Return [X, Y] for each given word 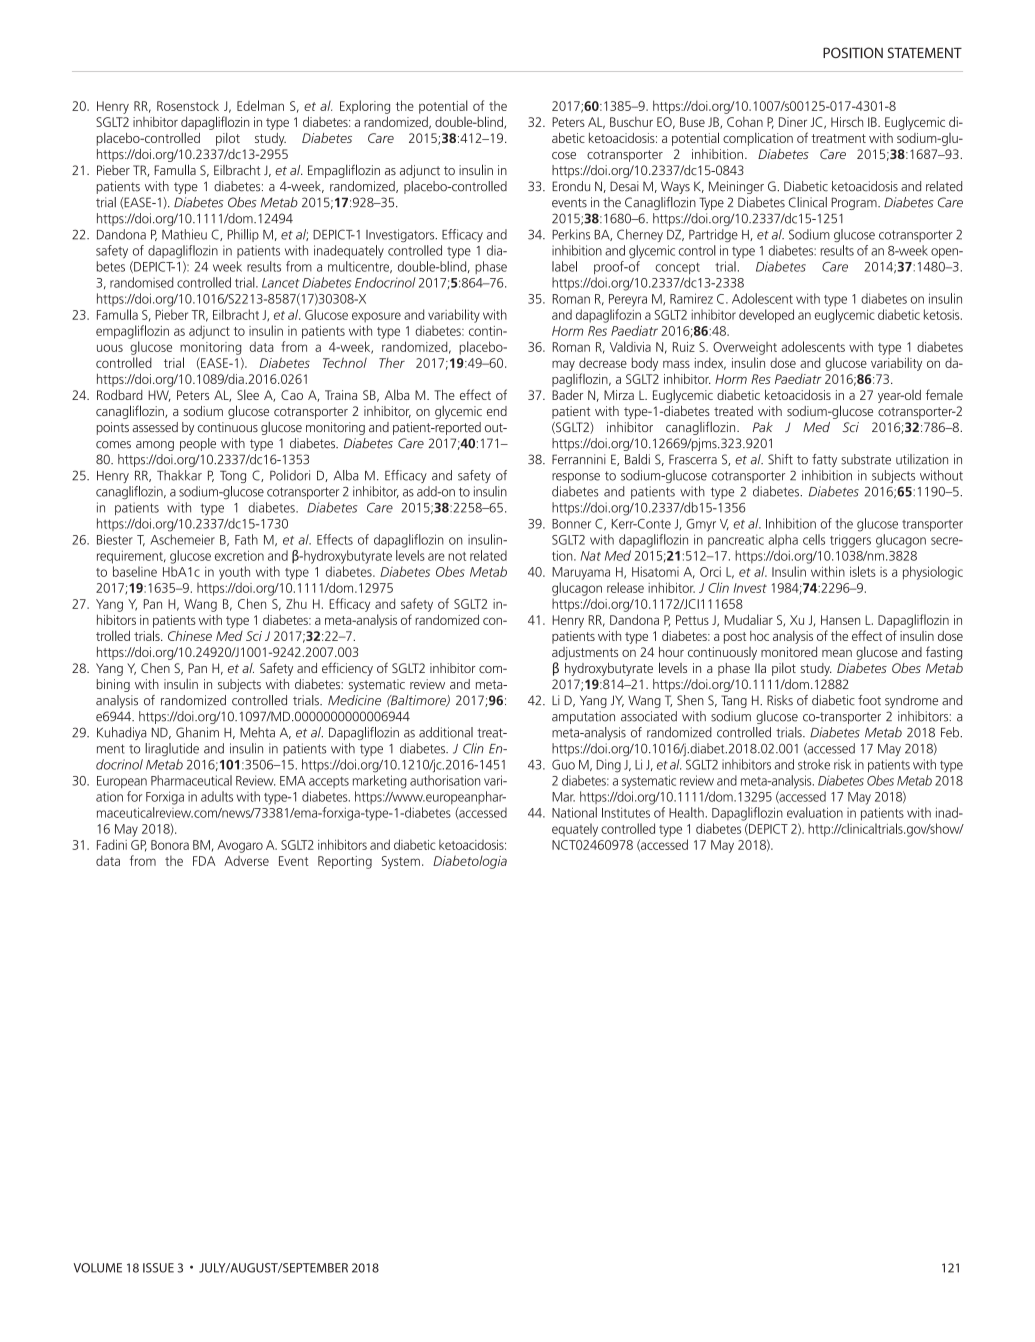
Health [686, 812]
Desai [624, 186]
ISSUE [158, 1268]
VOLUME [98, 1268]
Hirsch [847, 122]
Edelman [260, 105]
